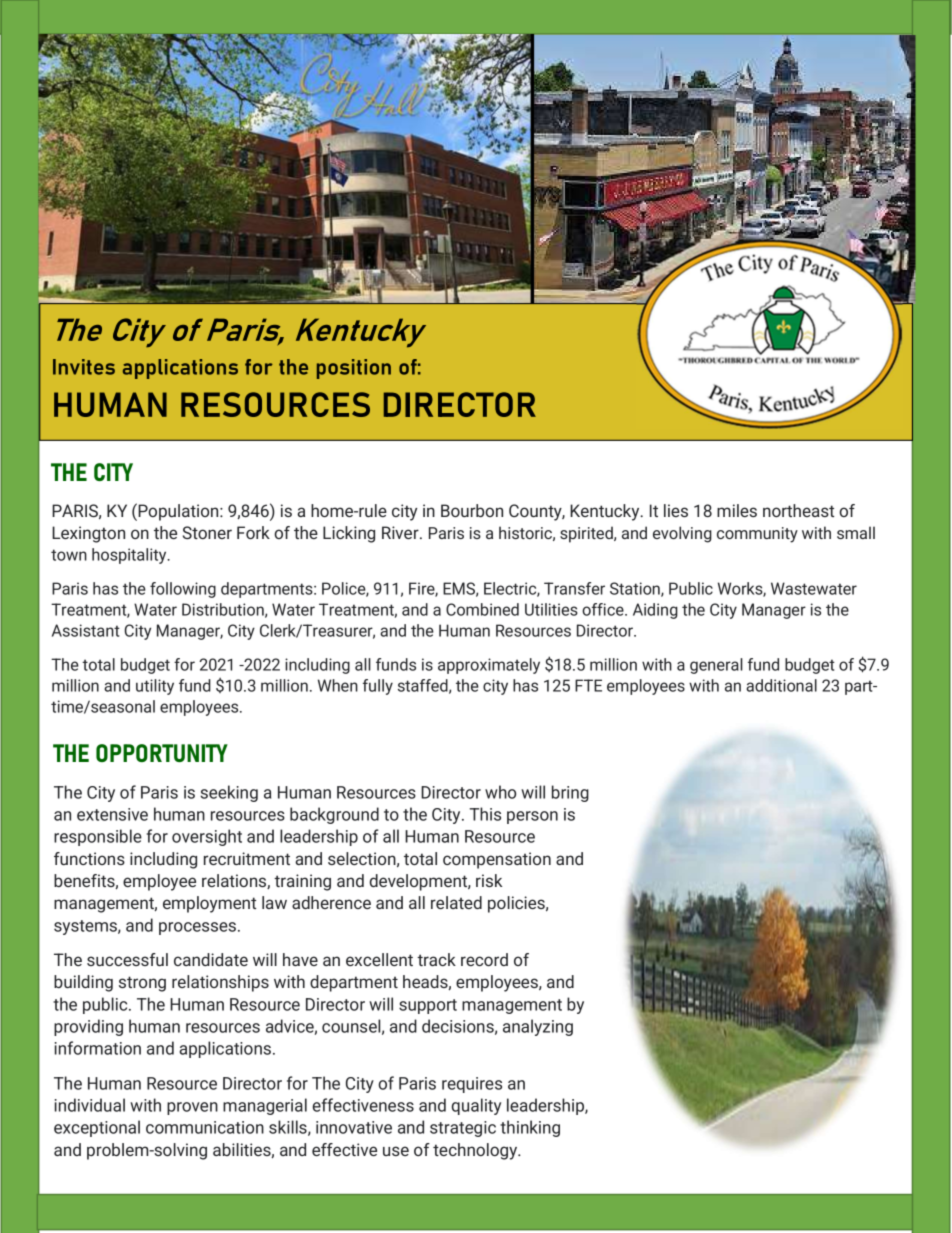 The height and width of the screenshot is (1233, 952). I want to click on general, so click(716, 666).
